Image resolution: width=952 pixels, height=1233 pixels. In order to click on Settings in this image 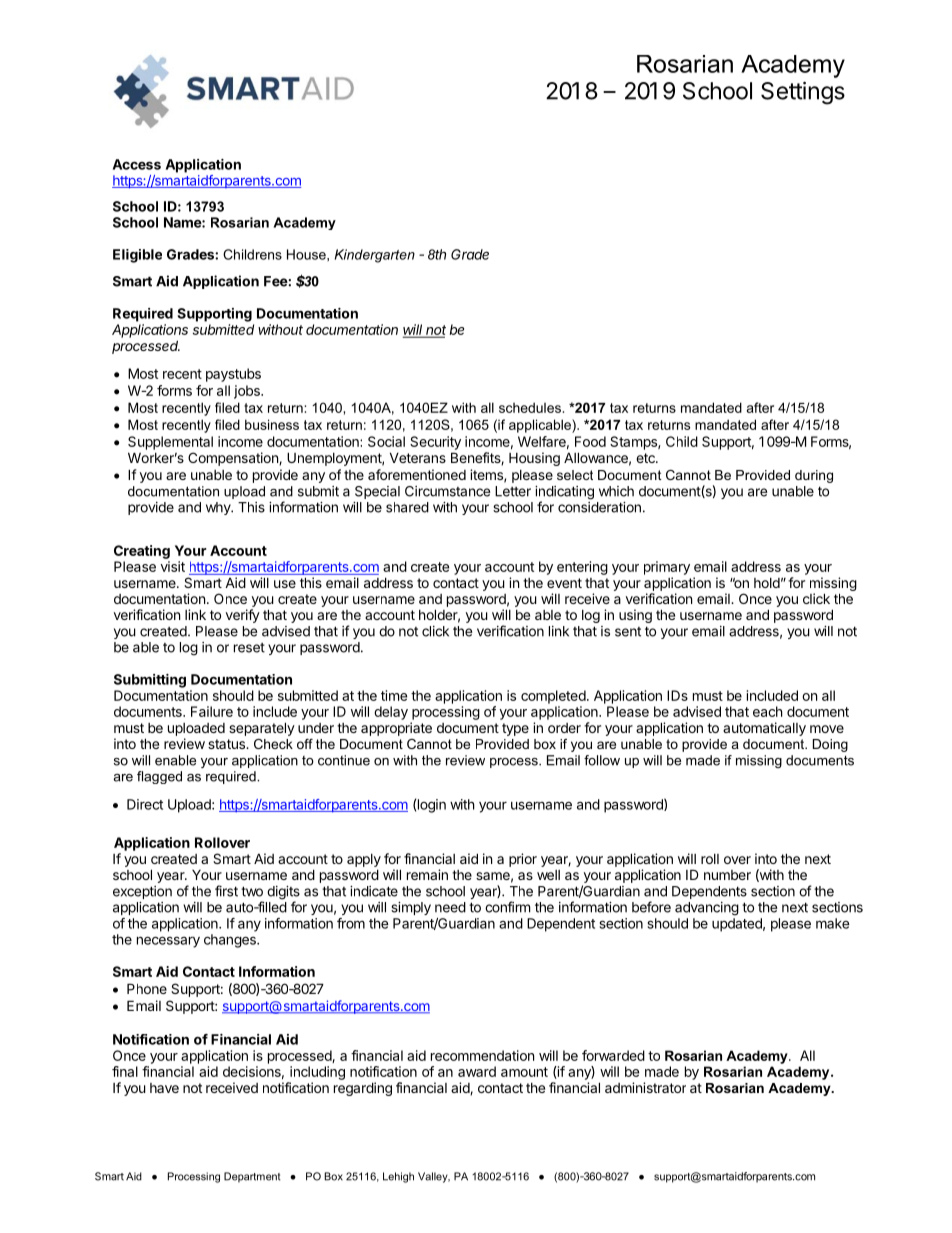, I will do `click(803, 93)`.
